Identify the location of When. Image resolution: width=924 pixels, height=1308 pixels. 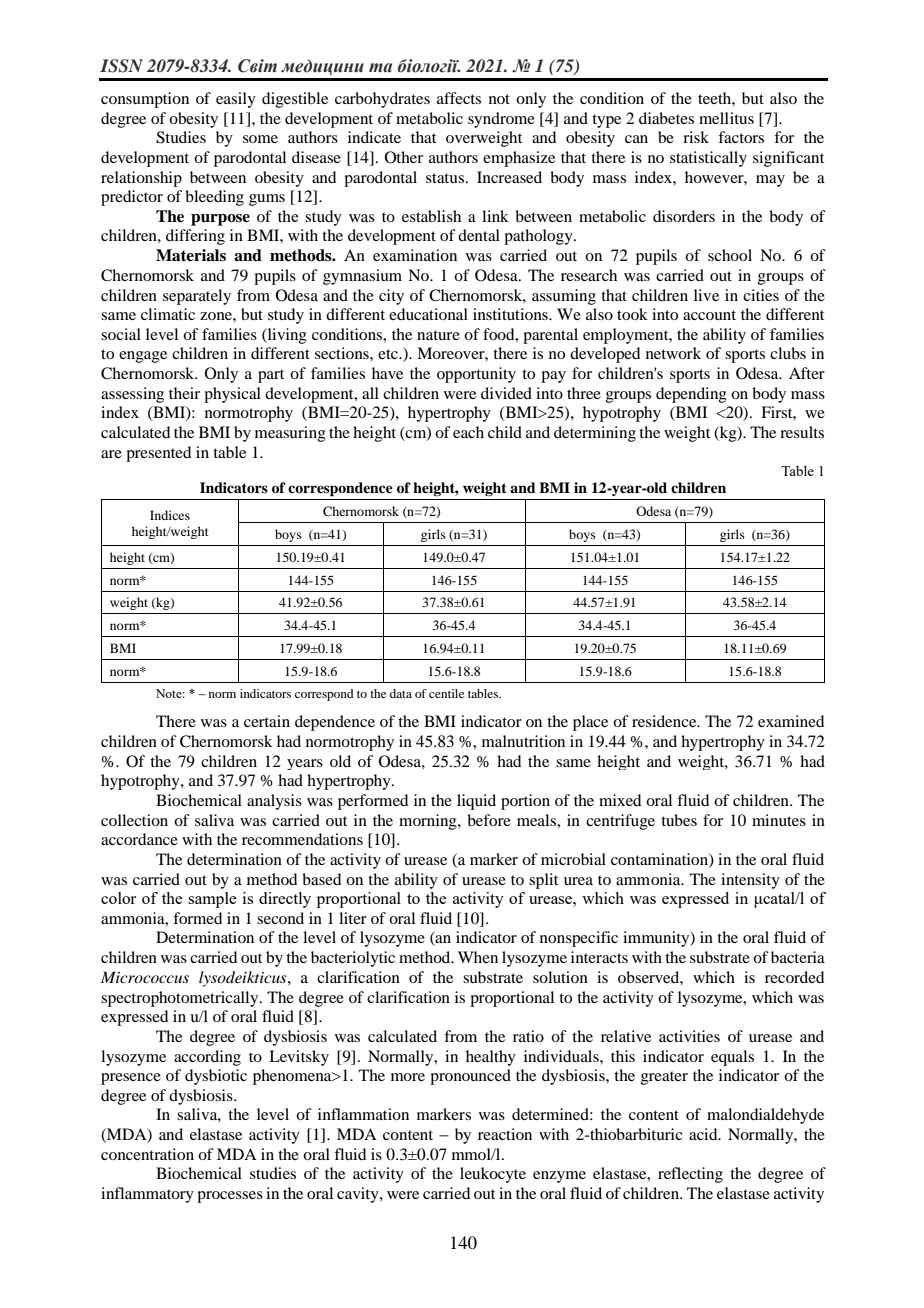
(478, 957).
